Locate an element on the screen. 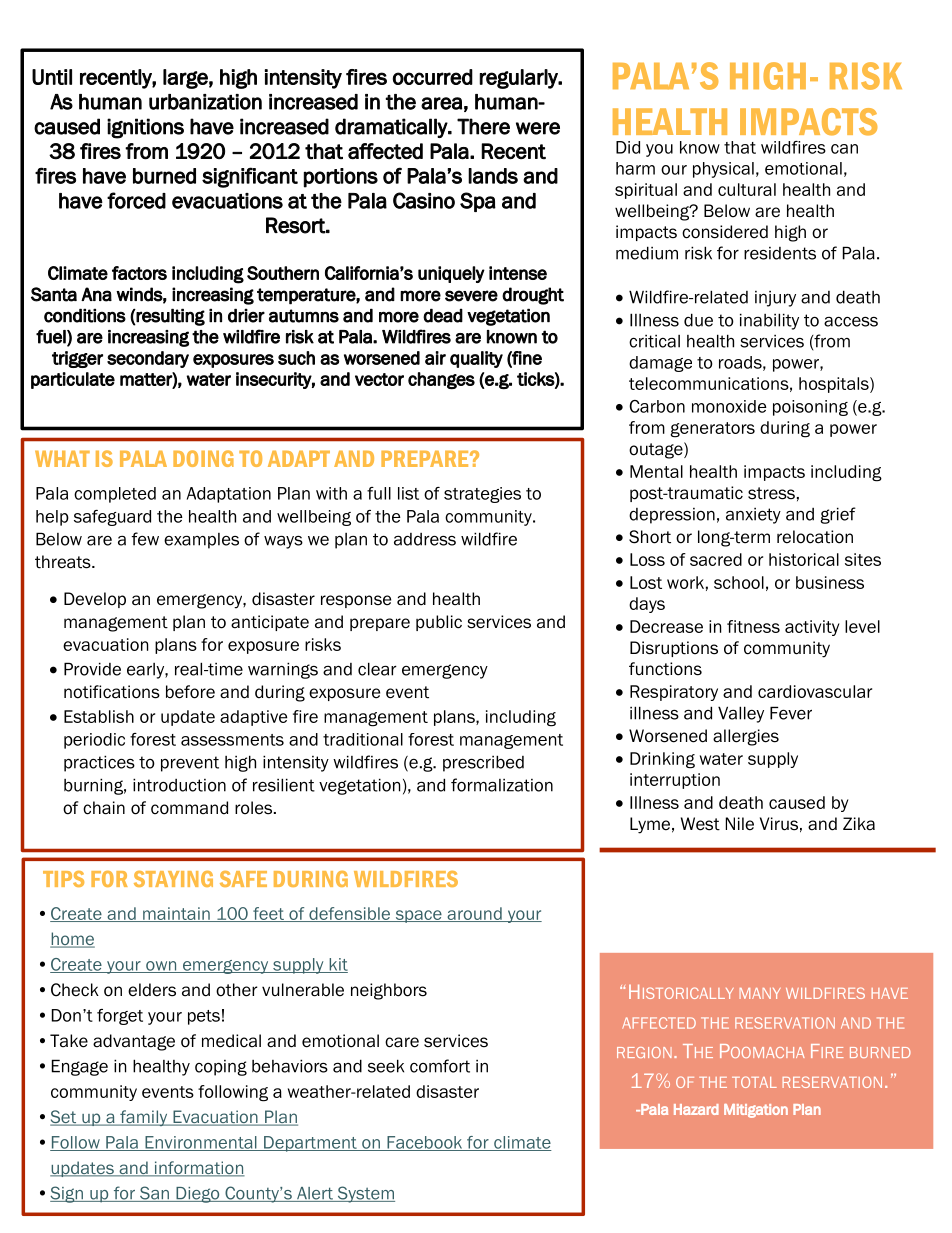  Provide is located at coordinates (92, 669).
